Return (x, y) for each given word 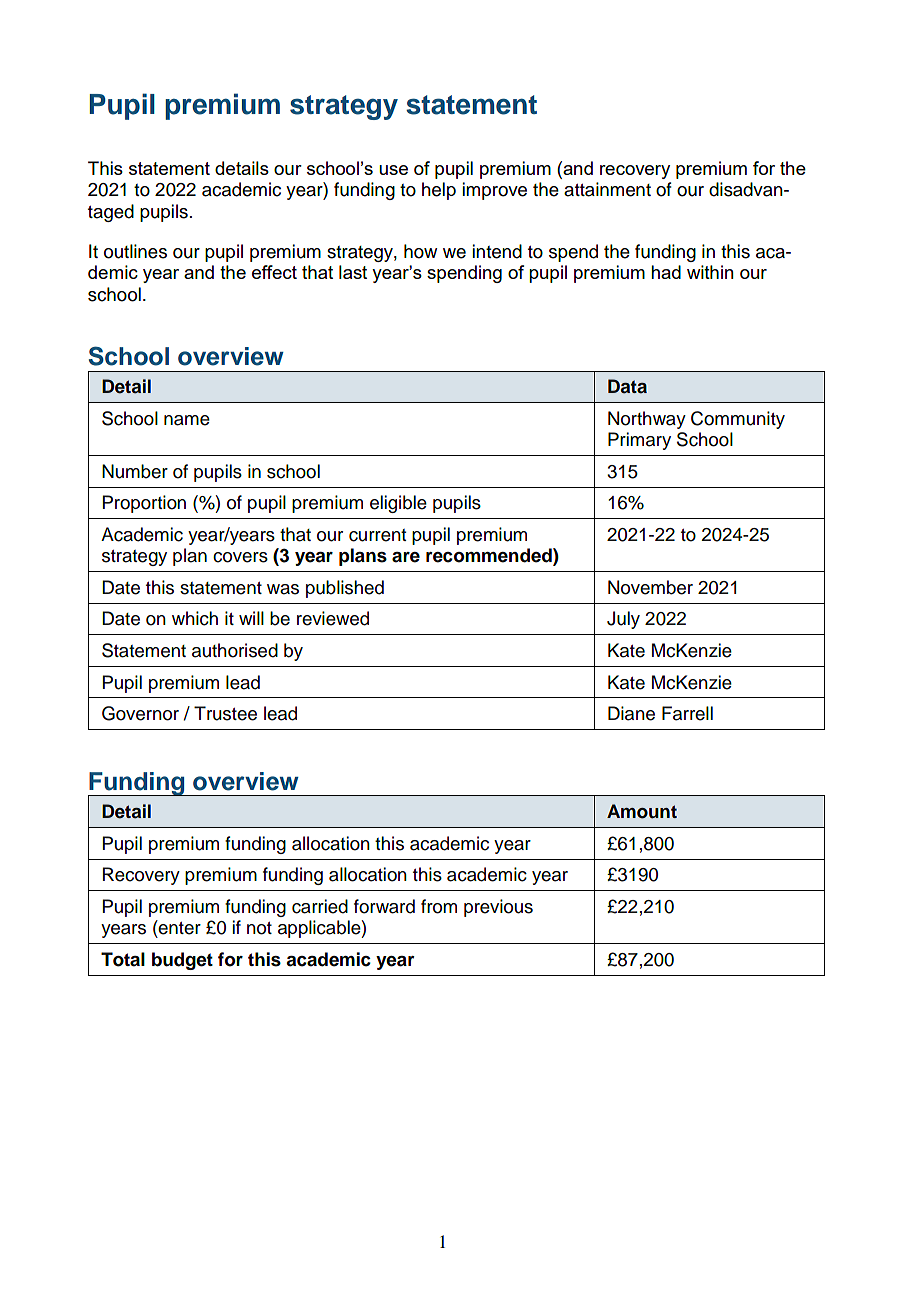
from (439, 906)
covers (240, 557)
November (650, 587)
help (439, 191)
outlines (135, 251)
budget (182, 961)
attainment (607, 189)
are (406, 557)
